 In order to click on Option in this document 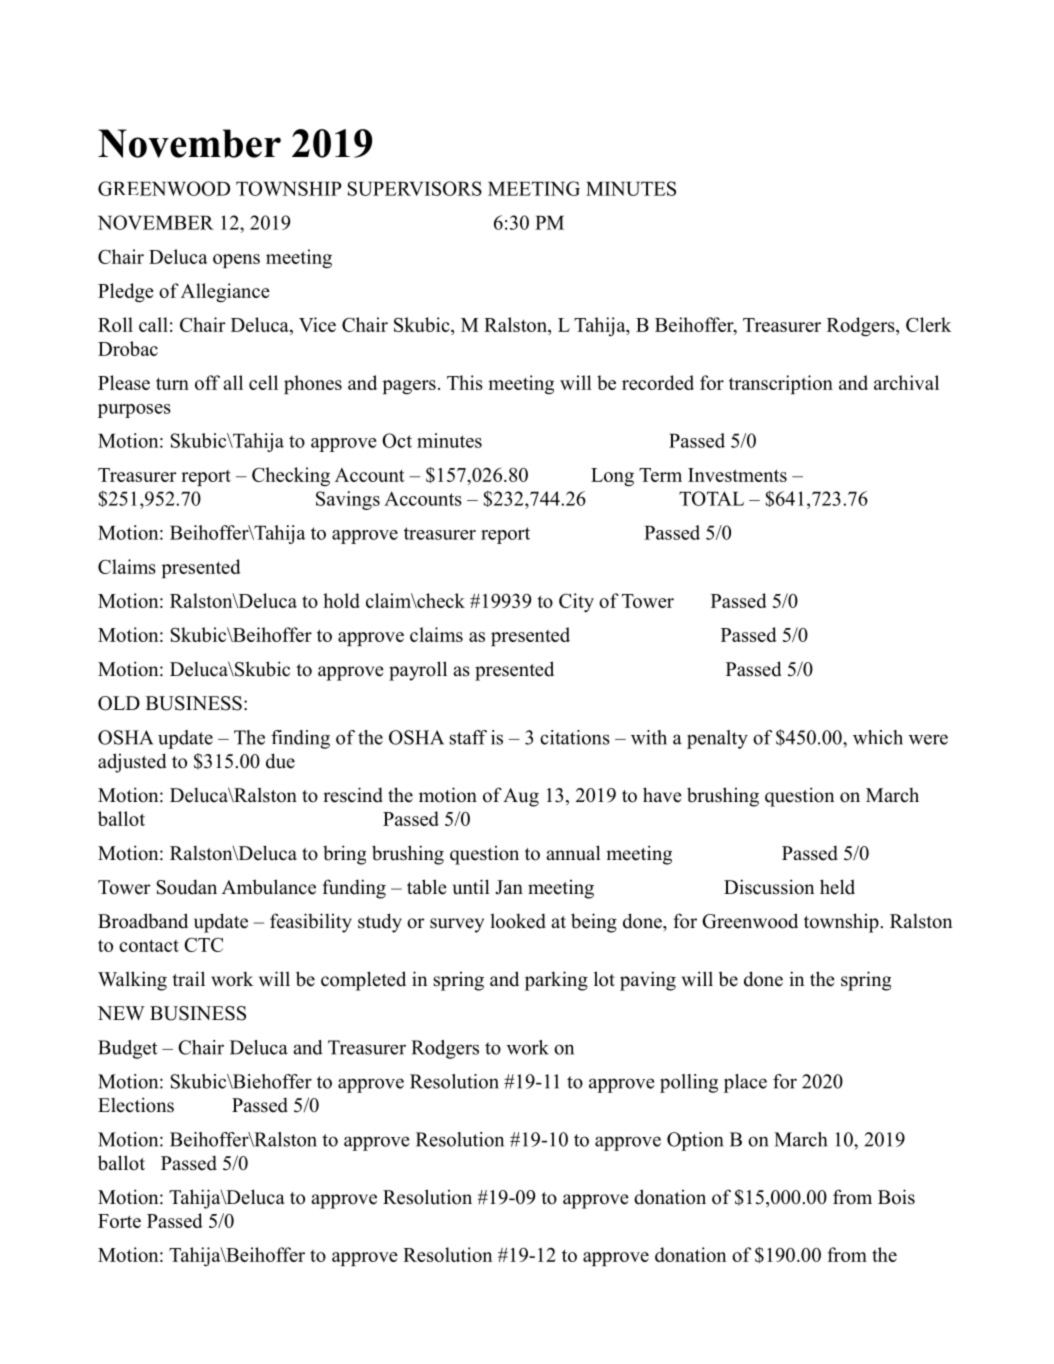, I will do `click(695, 1141)`.
